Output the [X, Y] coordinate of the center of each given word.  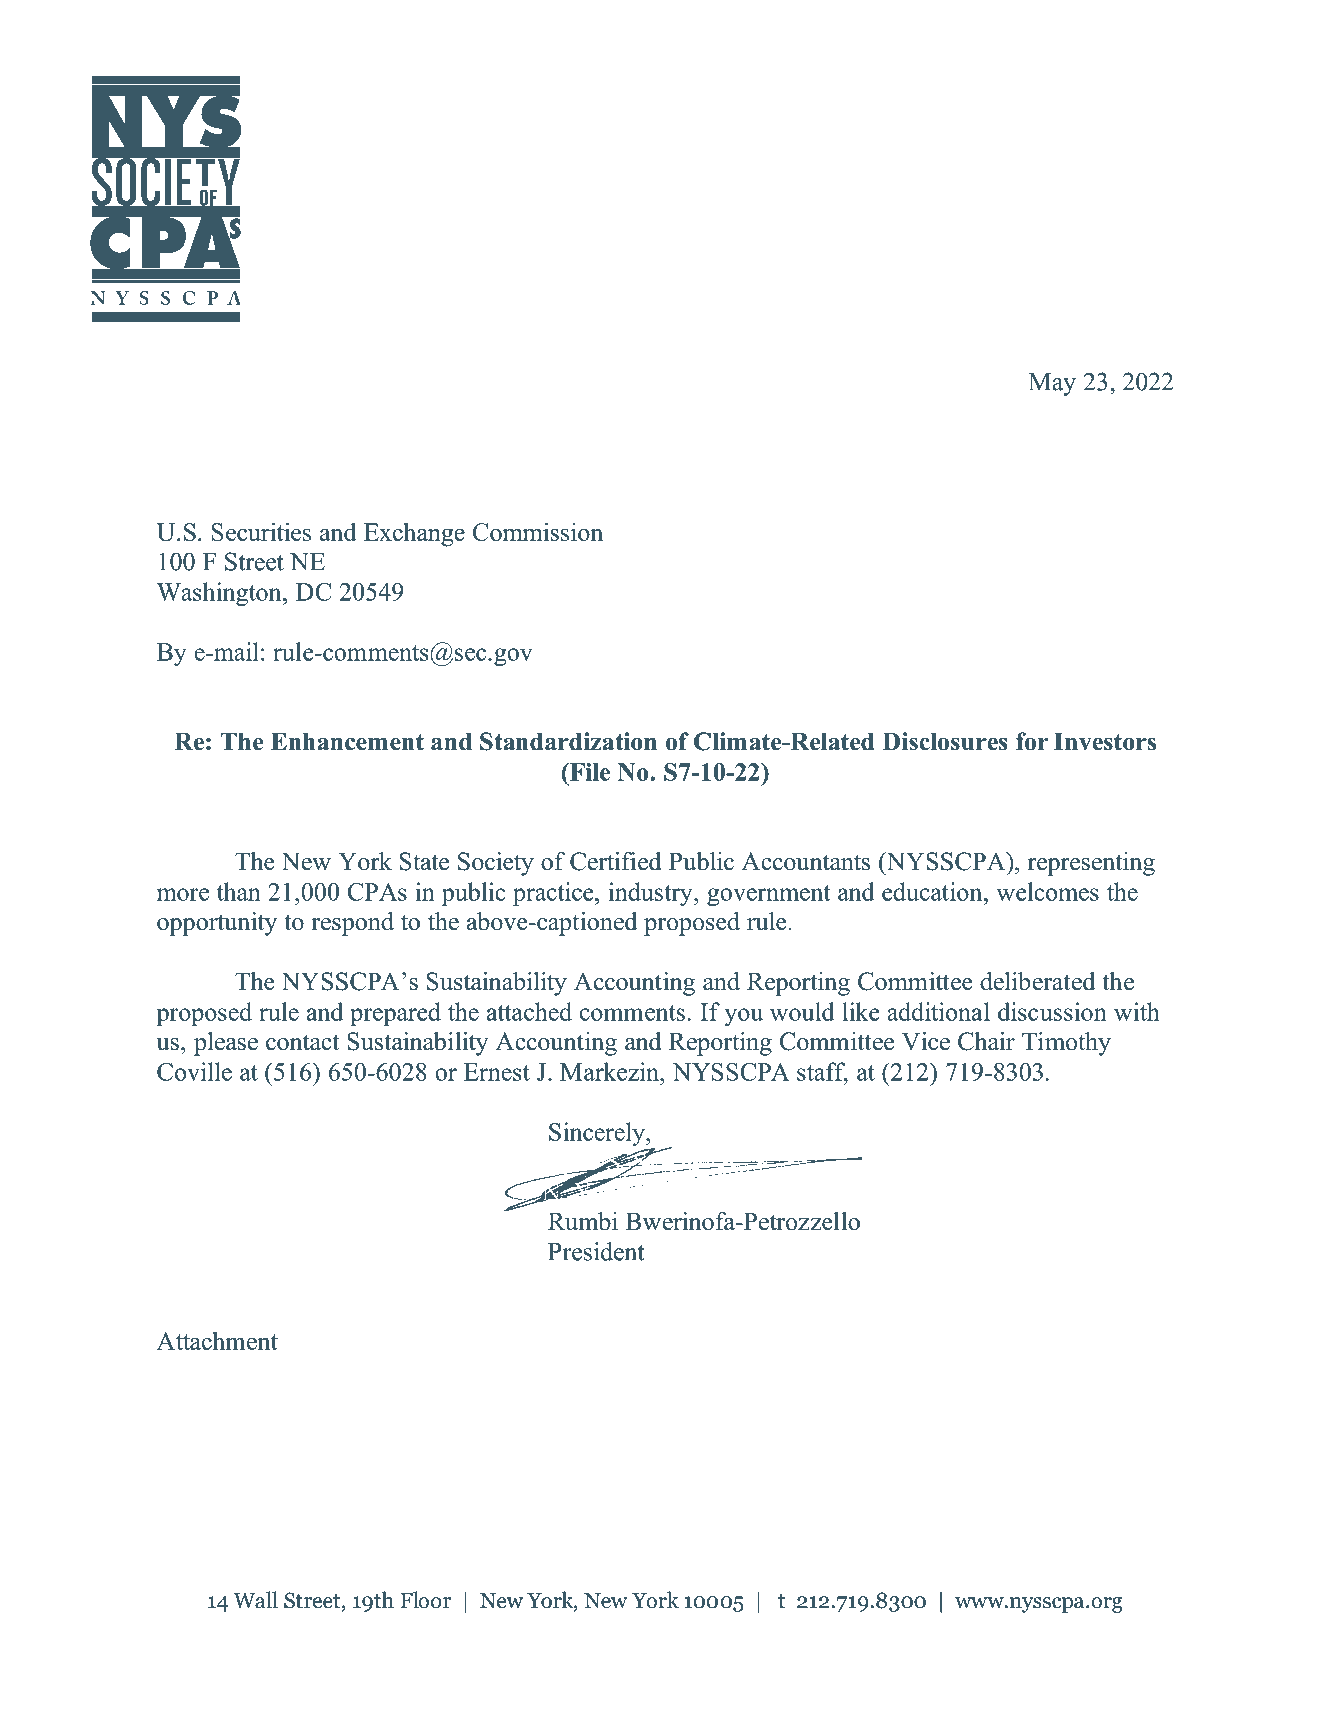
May [1052, 384]
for [1032, 741]
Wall [255, 1600]
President [596, 1251]
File [589, 772]
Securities [261, 531]
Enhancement [347, 741]
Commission [538, 531]
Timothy [1066, 1044]
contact [302, 1042]
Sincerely [598, 1134]
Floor [426, 1600]
